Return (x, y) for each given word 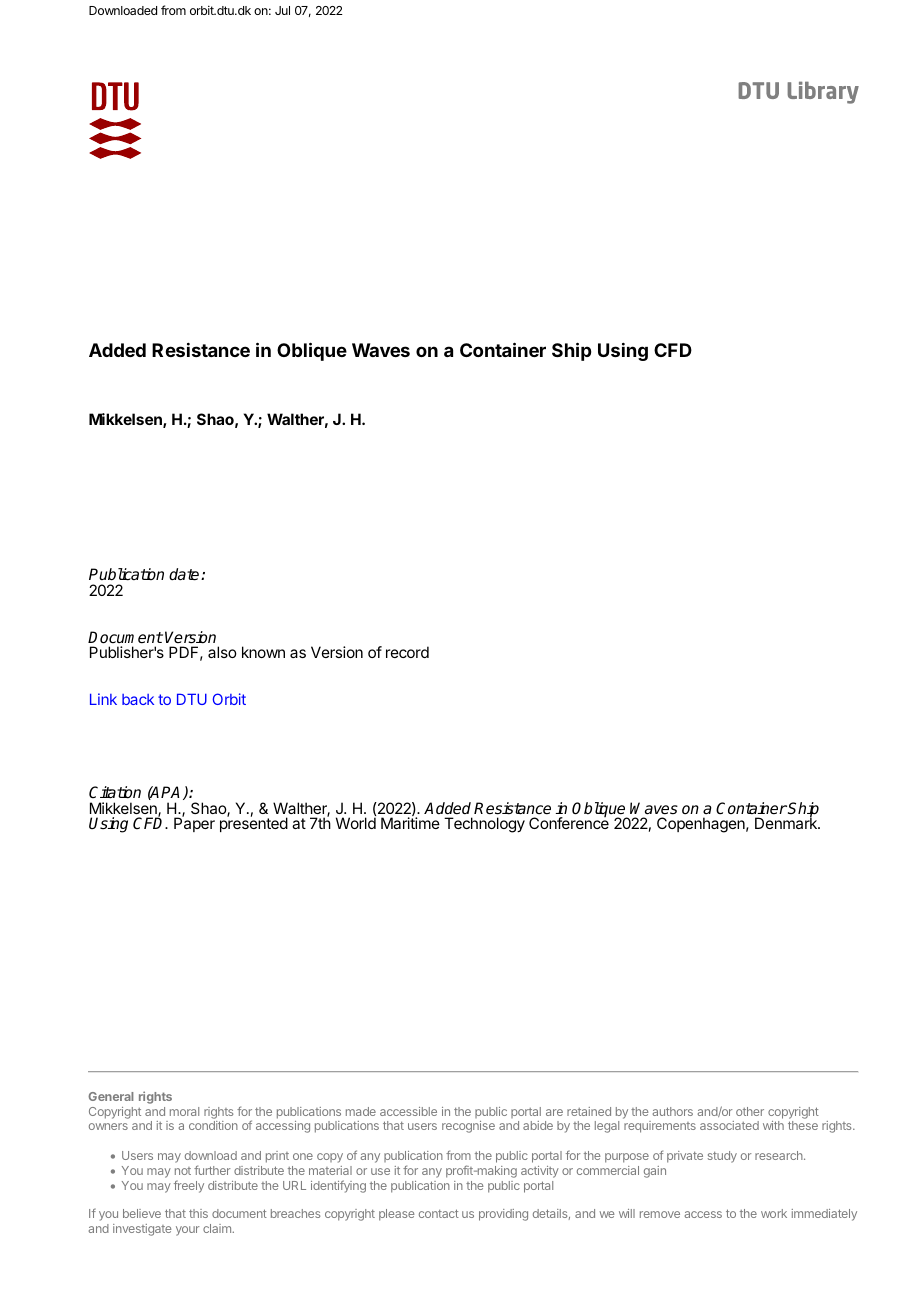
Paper (194, 824)
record (407, 652)
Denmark (787, 822)
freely (189, 1186)
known (263, 652)
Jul (282, 10)
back (138, 699)
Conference (569, 822)
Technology (484, 825)
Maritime (410, 823)
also (222, 652)
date (185, 574)
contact (439, 1213)
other (750, 1111)
